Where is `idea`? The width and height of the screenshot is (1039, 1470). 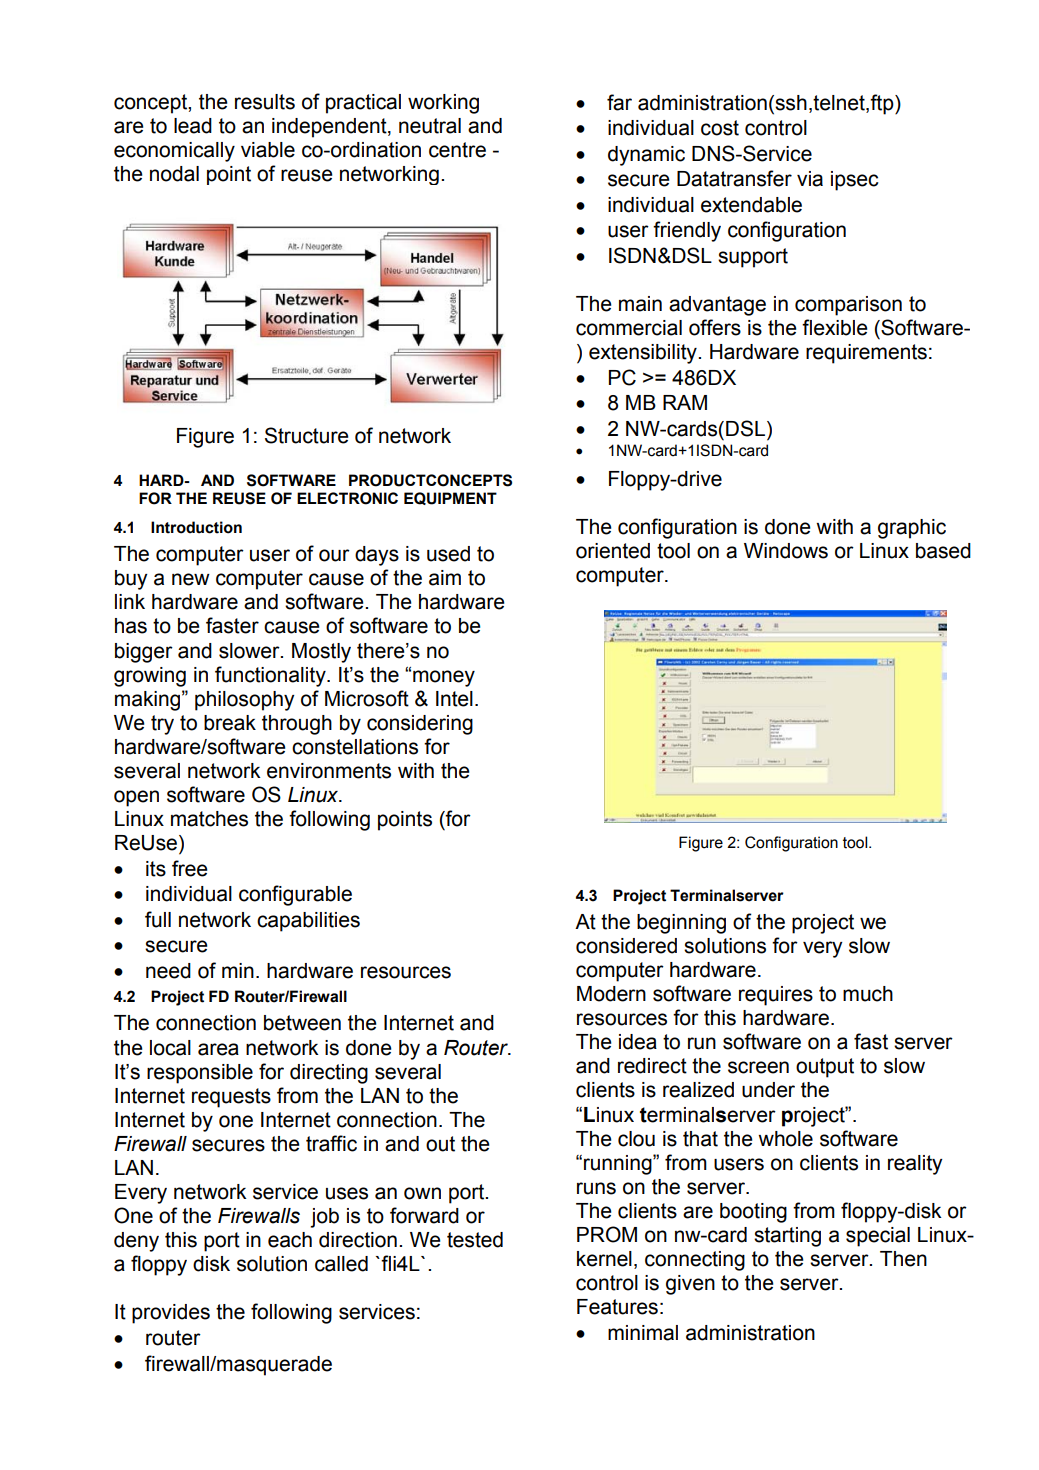
idea is located at coordinates (638, 1042).
